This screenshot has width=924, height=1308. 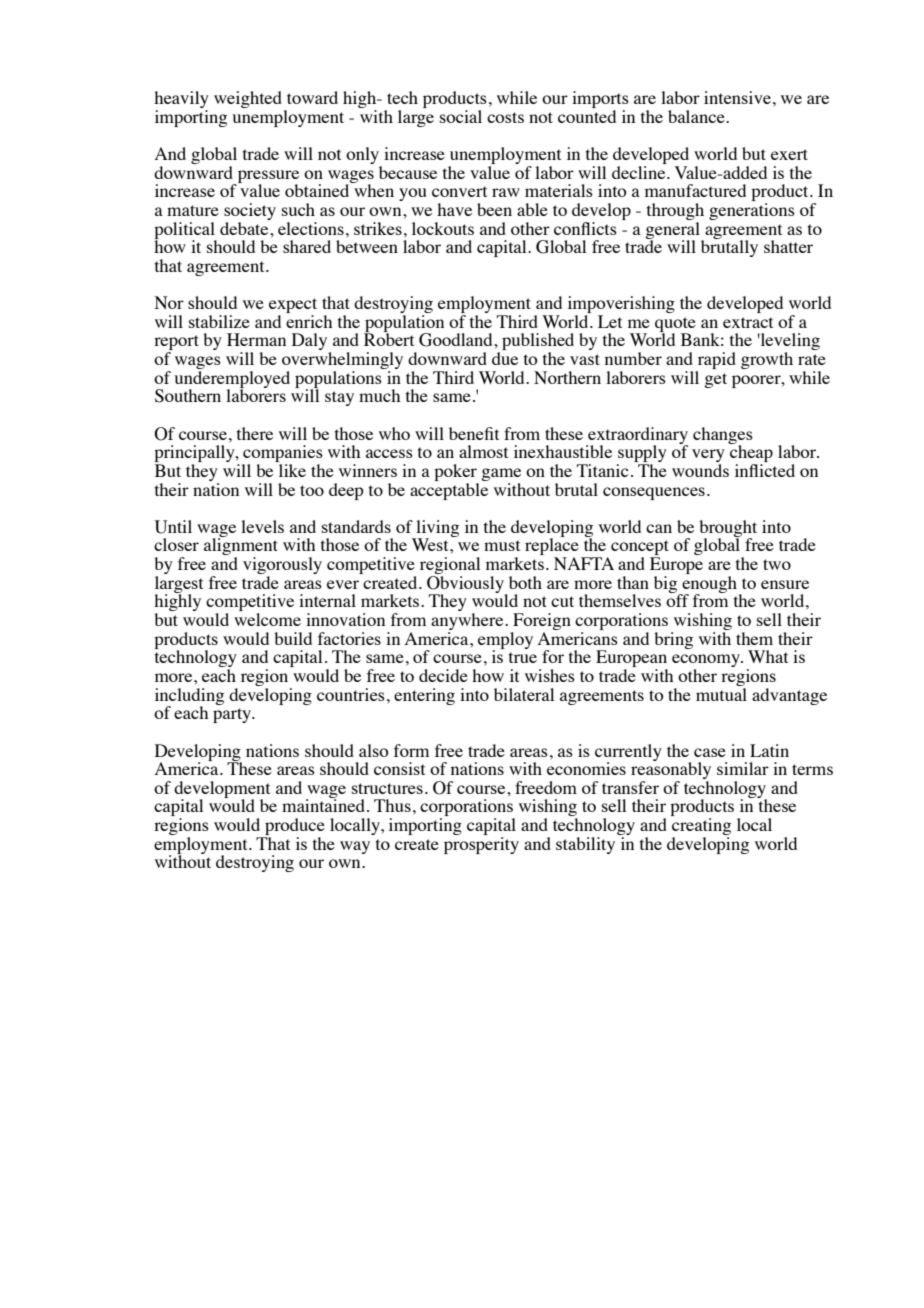 I want to click on weighted, so click(x=248, y=99).
